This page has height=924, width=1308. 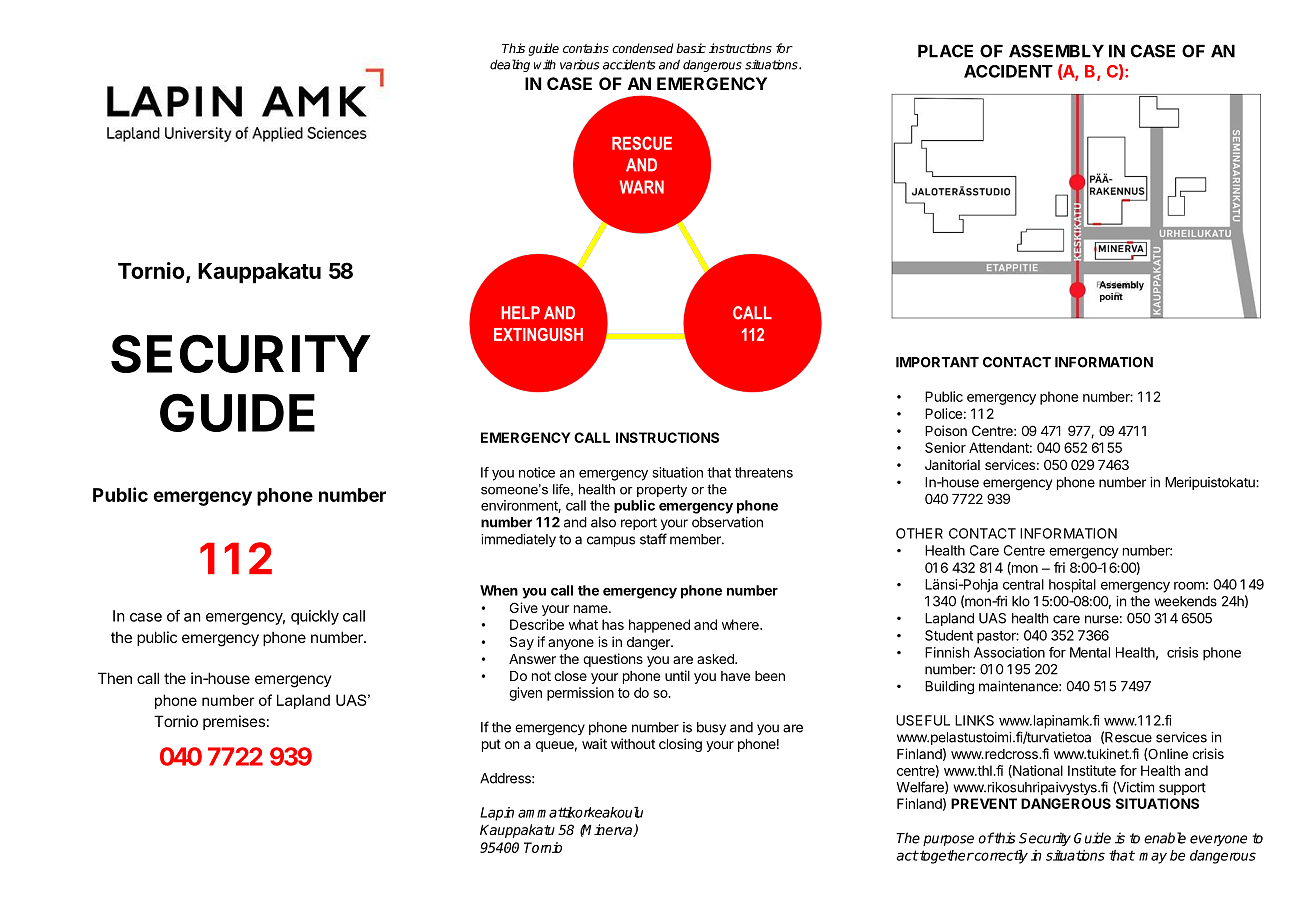 What do you see at coordinates (680, 745) in the page?
I see `closing` at bounding box center [680, 745].
